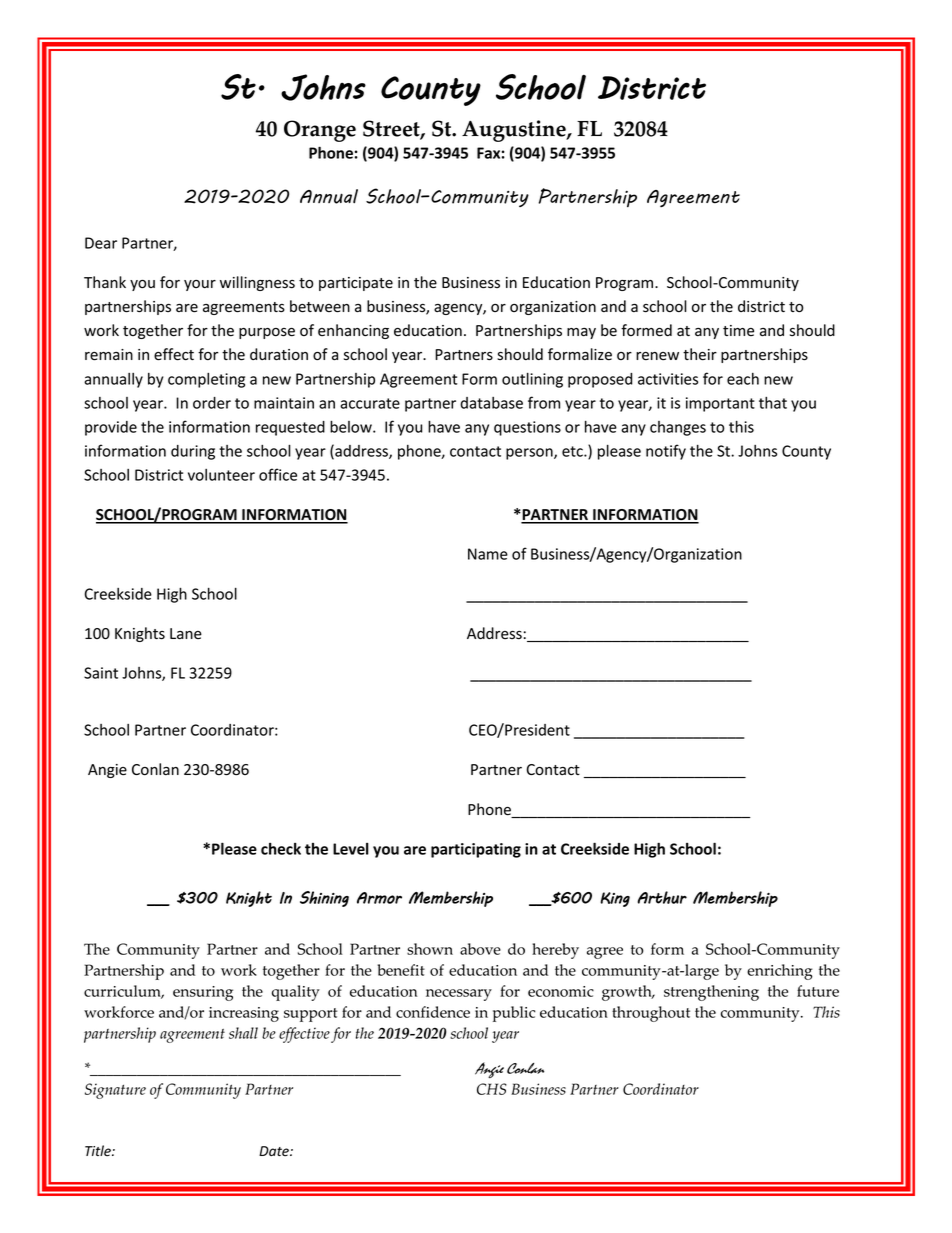 This document has width=952, height=1233. What do you see at coordinates (433, 1012) in the document?
I see `confidence` at bounding box center [433, 1012].
